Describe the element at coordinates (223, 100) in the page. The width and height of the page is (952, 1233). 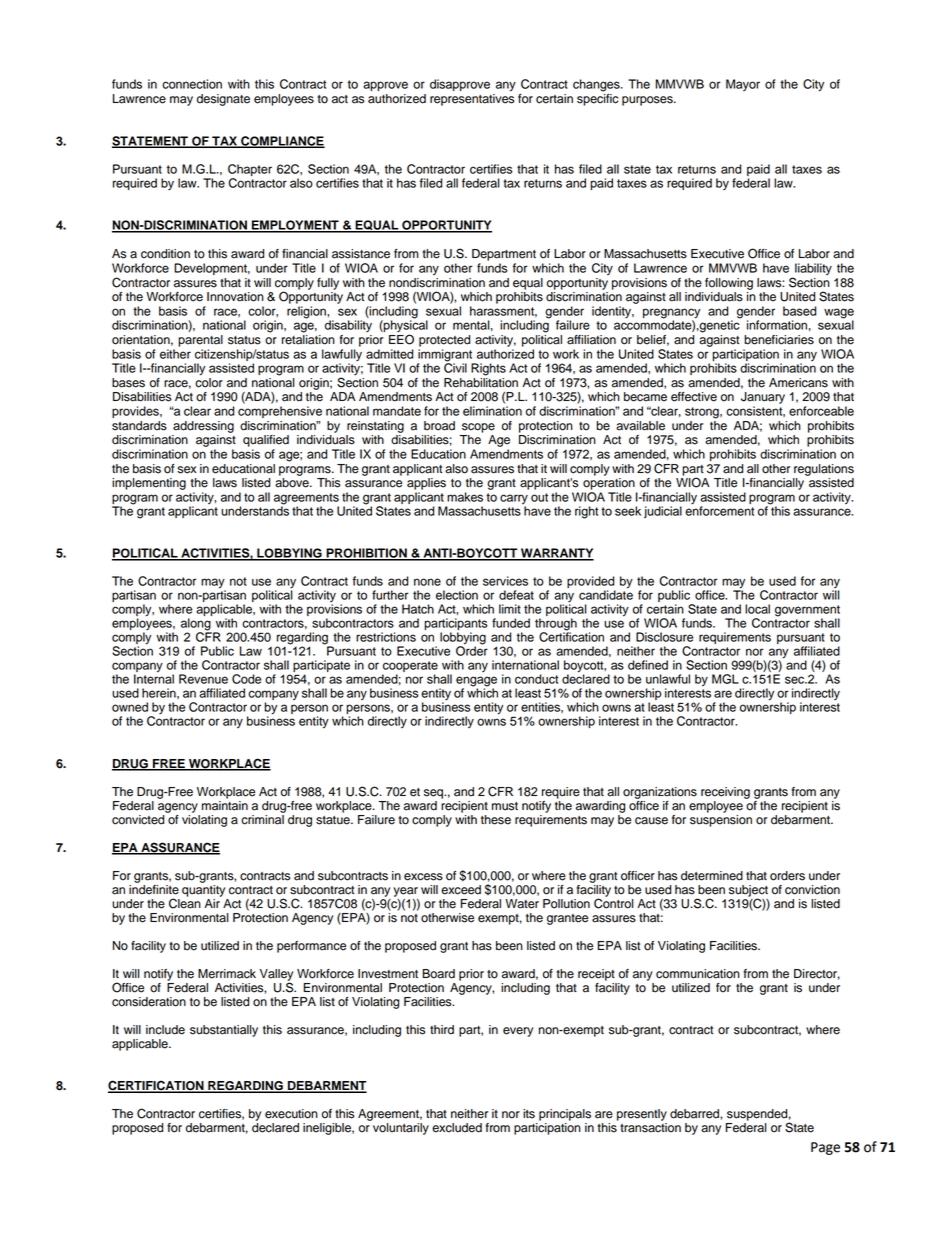
I see `designate` at that location.
